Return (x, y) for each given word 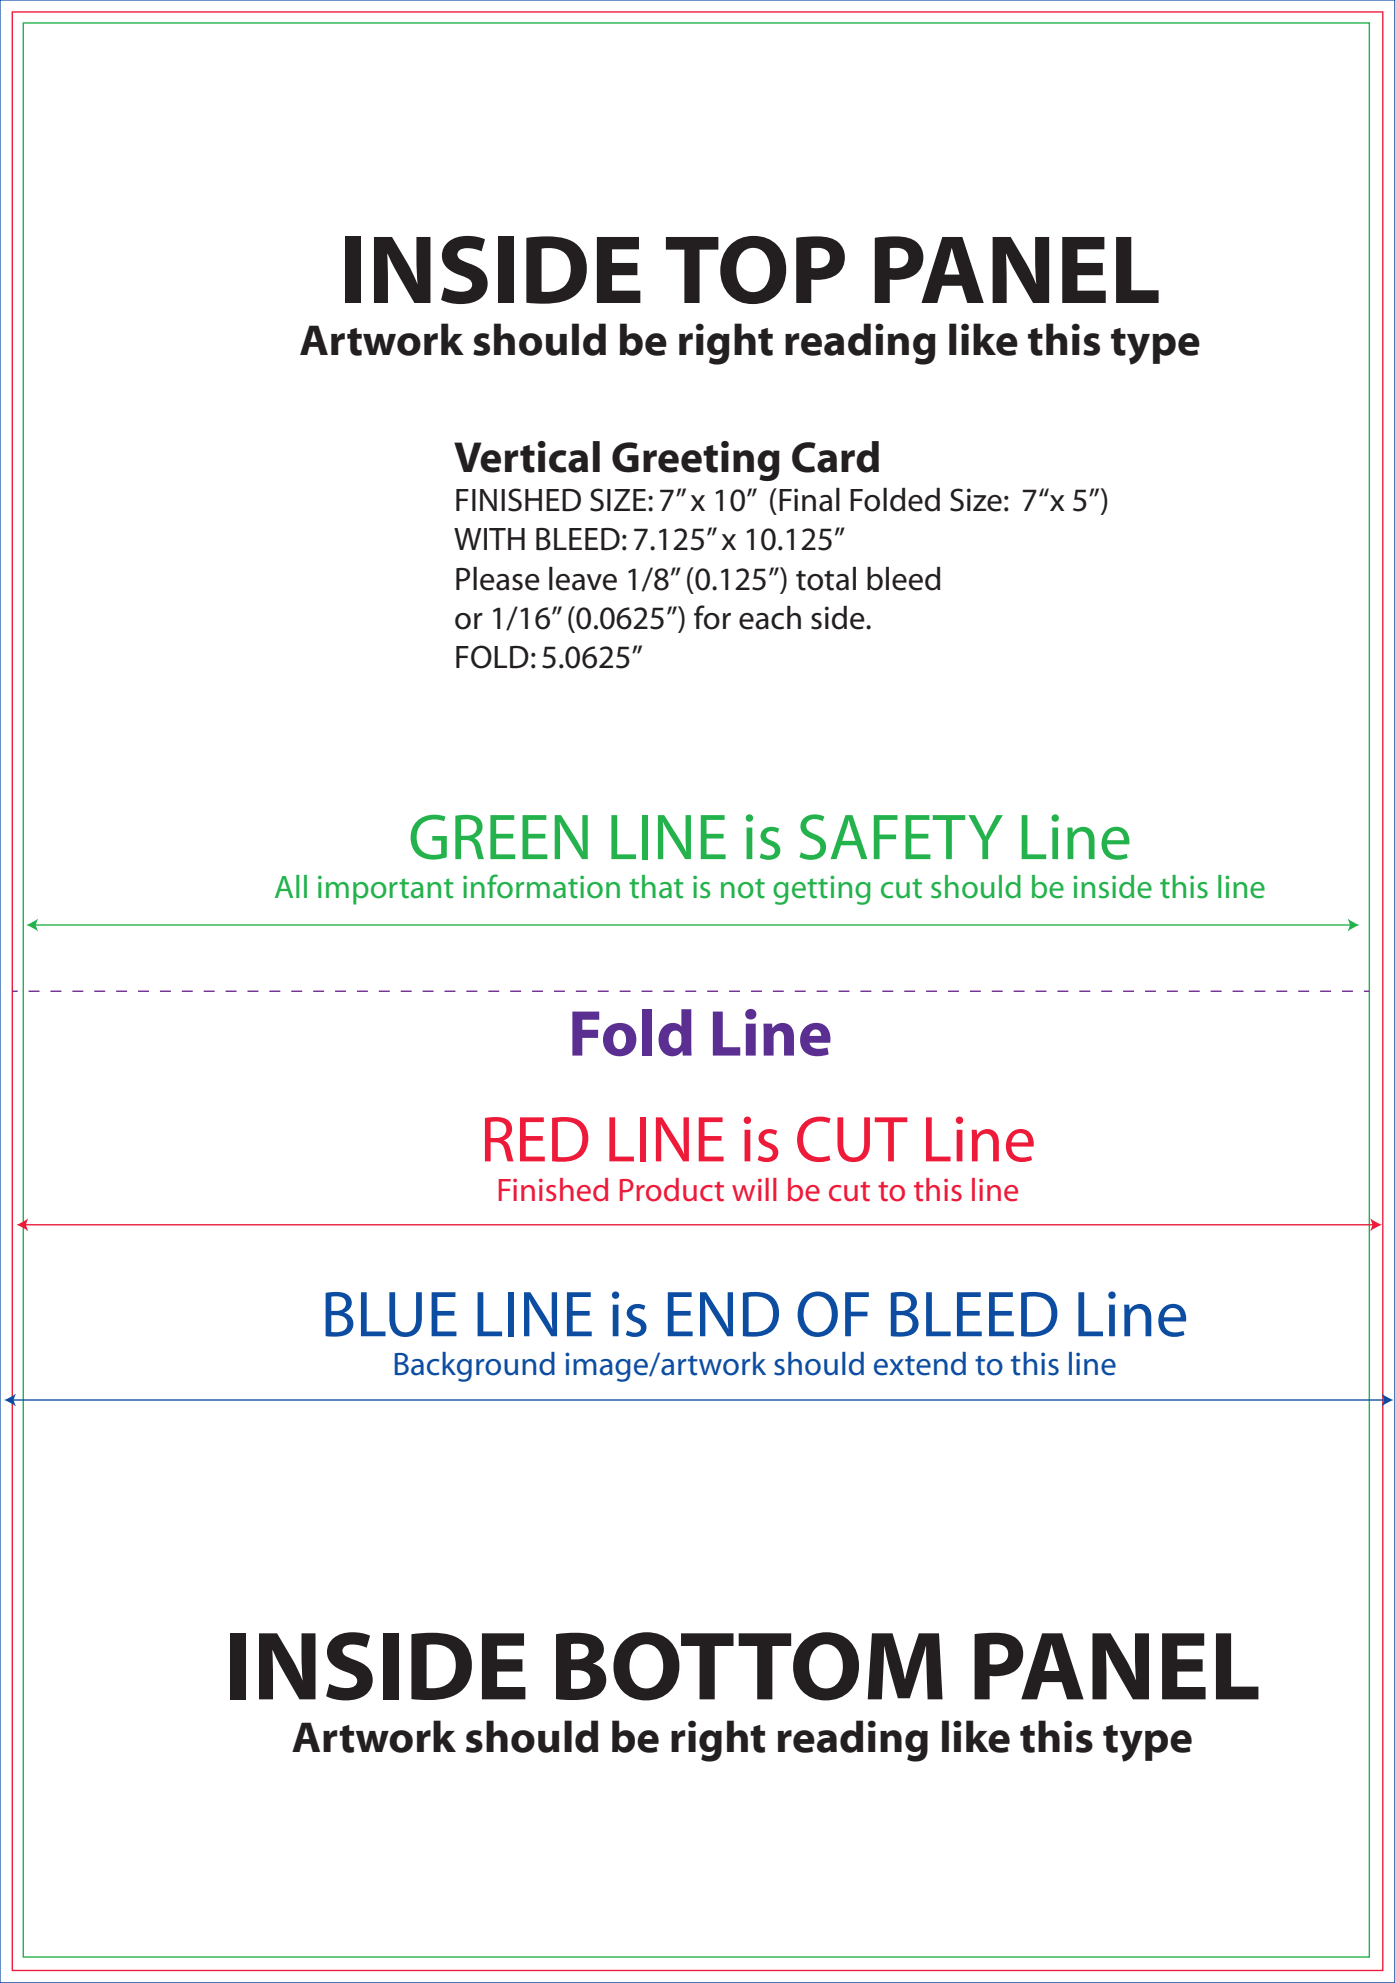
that (656, 887)
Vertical (527, 457)
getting (822, 890)
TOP (755, 270)
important (386, 890)
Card (835, 457)
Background (475, 1367)
